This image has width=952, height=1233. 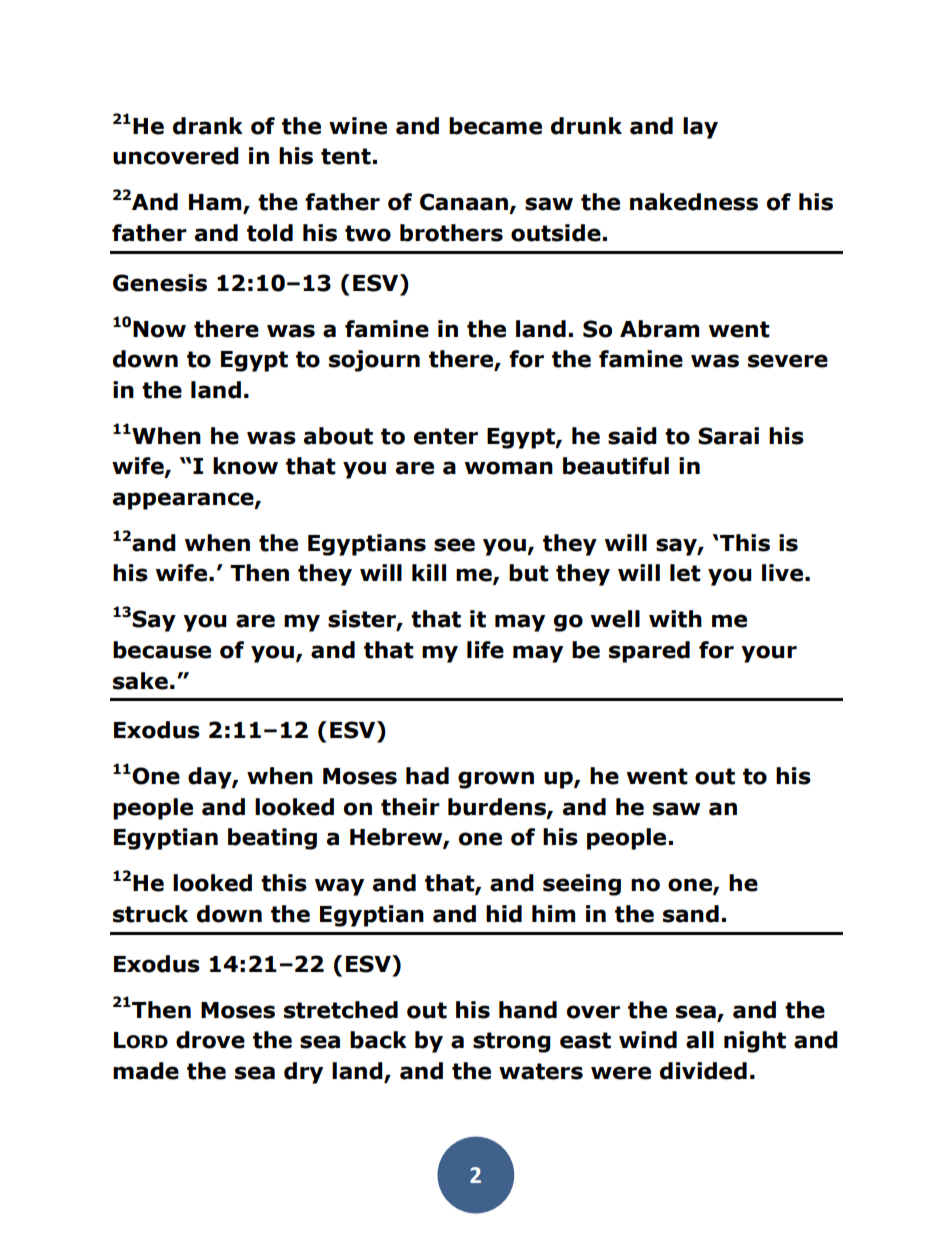 I want to click on know, so click(x=245, y=466).
